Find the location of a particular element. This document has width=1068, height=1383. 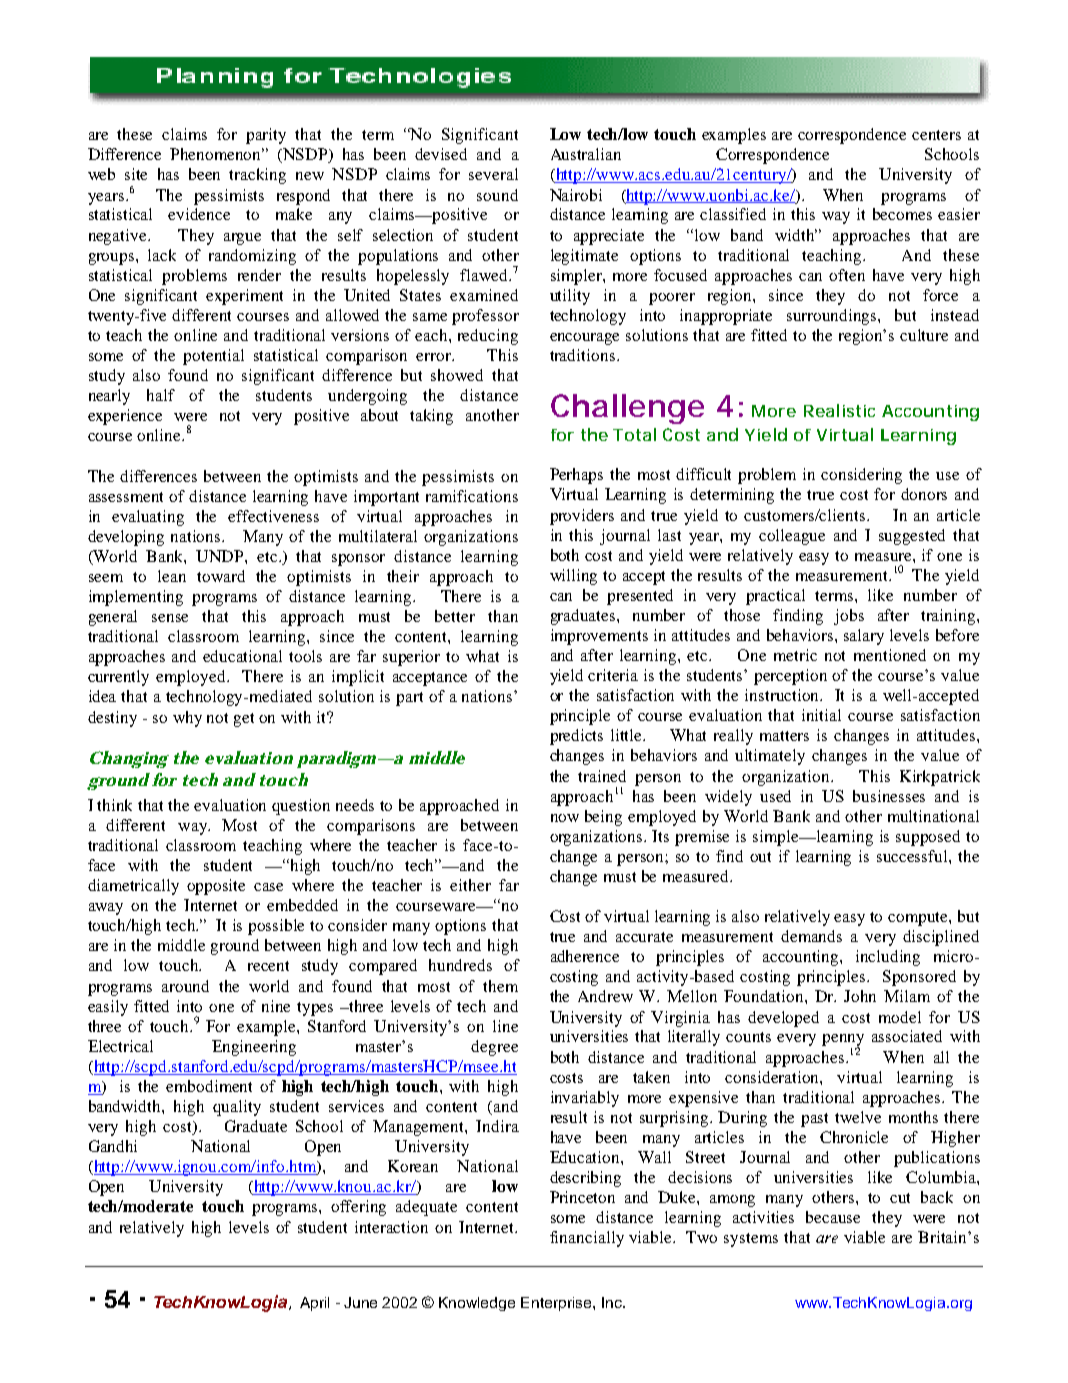

Realistic is located at coordinates (839, 410).
